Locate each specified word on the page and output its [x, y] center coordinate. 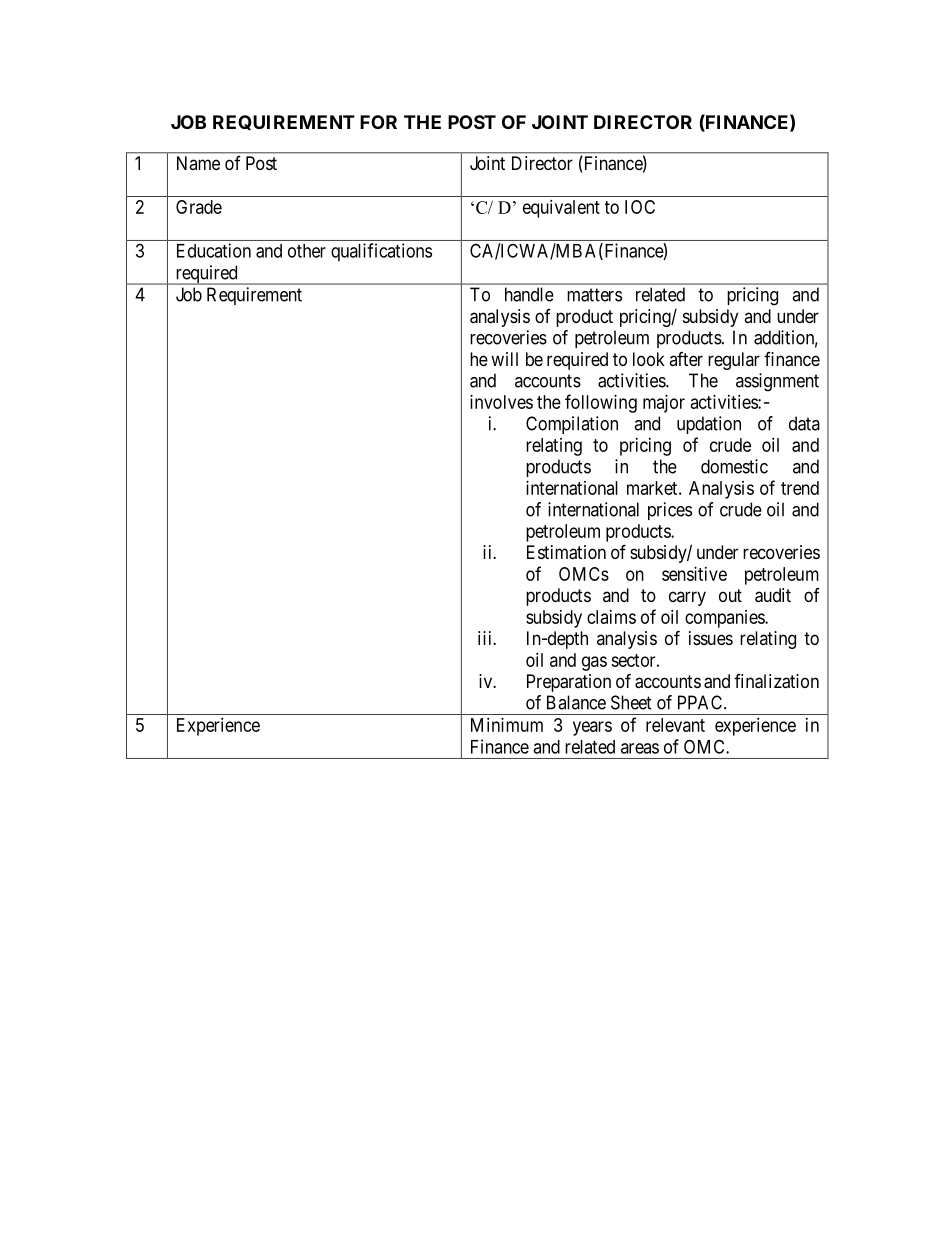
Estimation [566, 552]
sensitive [694, 574]
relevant [675, 725]
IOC [640, 207]
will [504, 359]
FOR [378, 122]
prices [670, 511]
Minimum [507, 725]
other [307, 251]
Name [198, 163]
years [592, 728]
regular [734, 361]
